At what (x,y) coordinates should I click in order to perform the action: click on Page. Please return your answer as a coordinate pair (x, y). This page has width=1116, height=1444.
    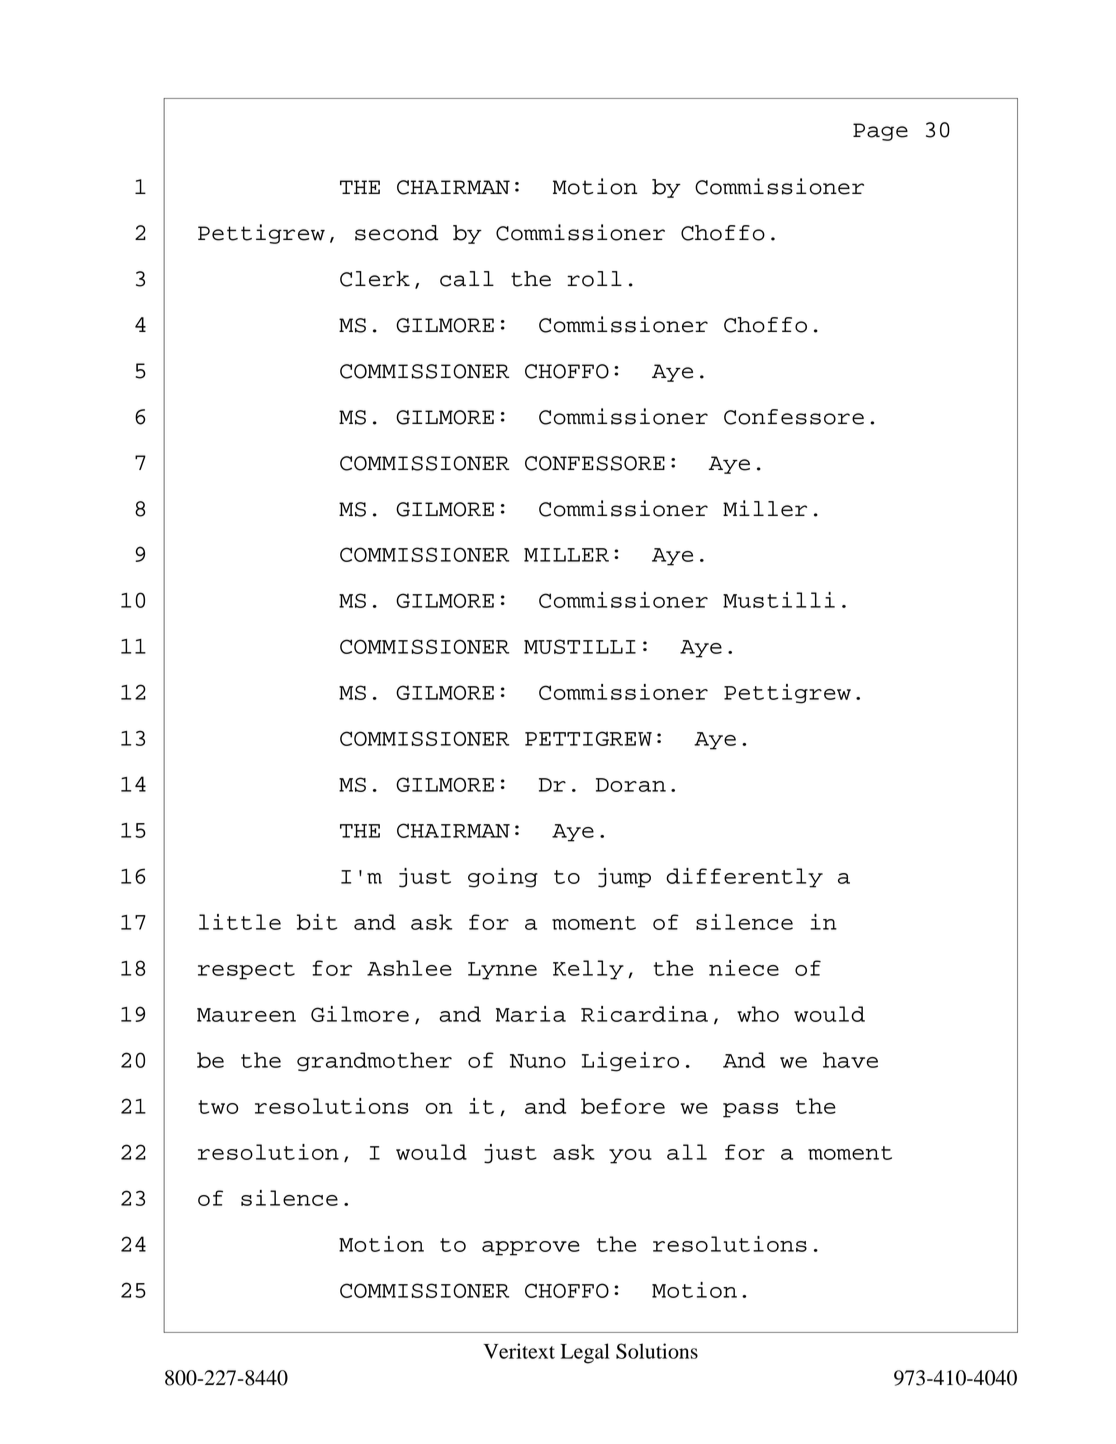
    Looking at the image, I should click on (880, 132).
